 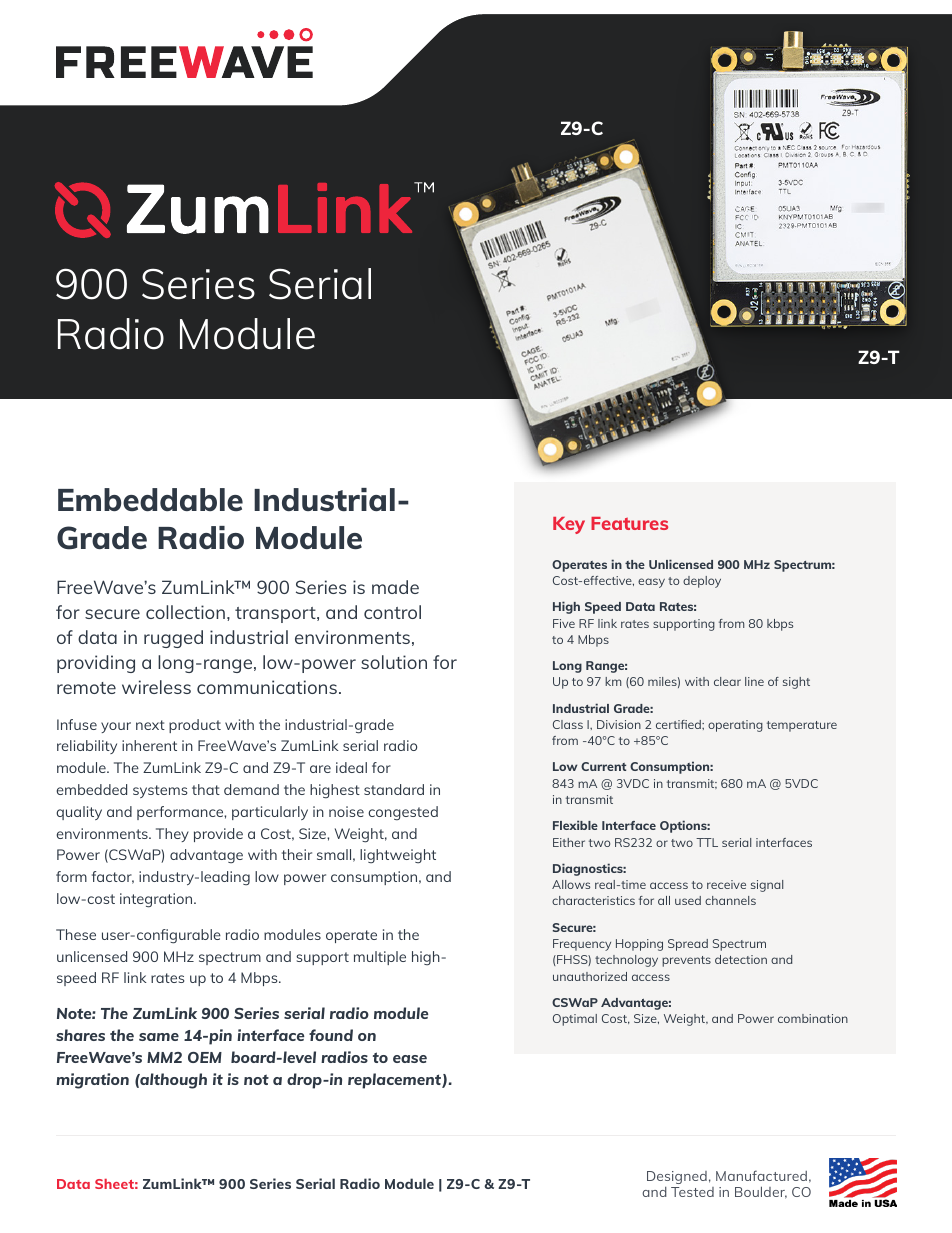 What do you see at coordinates (92, 1081) in the document?
I see `migration` at bounding box center [92, 1081].
